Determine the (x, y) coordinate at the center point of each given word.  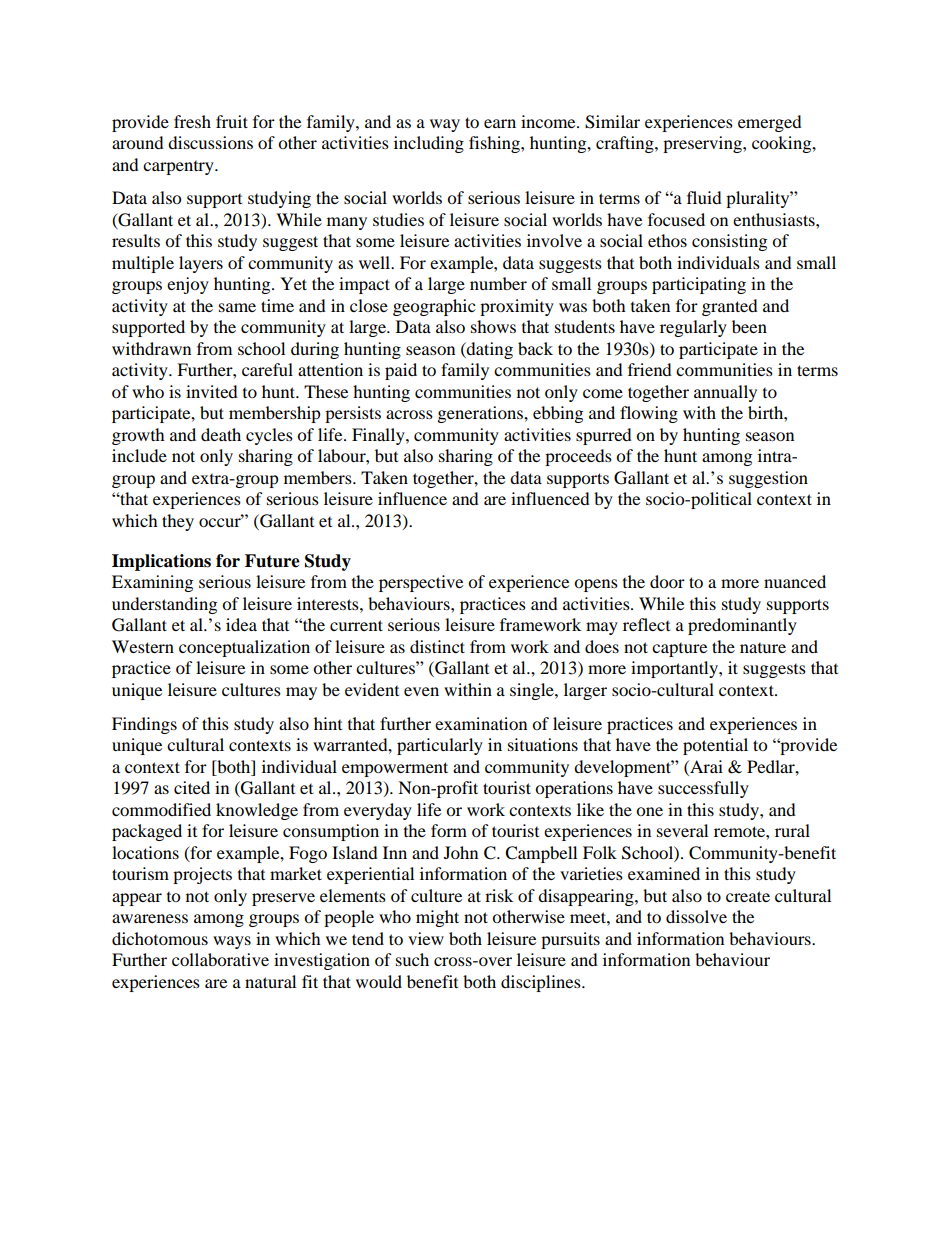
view (426, 938)
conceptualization (244, 648)
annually (725, 393)
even (421, 691)
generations (481, 414)
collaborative (220, 959)
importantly (675, 669)
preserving (703, 144)
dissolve (696, 916)
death (221, 434)
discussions (210, 142)
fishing (495, 144)
